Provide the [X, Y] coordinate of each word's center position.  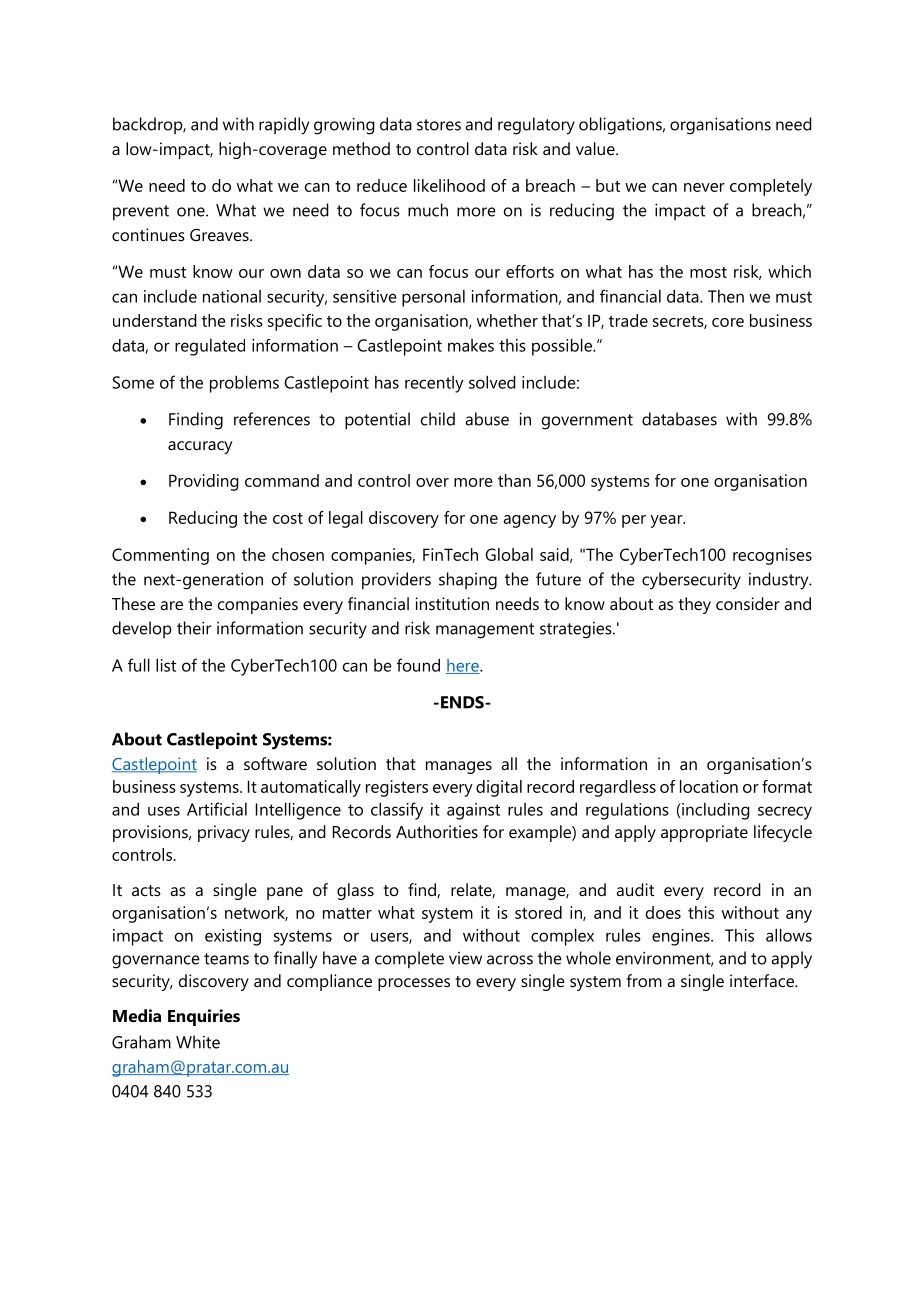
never [704, 187]
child [438, 419]
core [728, 322]
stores [439, 125]
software [275, 763]
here [463, 666]
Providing [204, 482]
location [709, 786]
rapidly [284, 126]
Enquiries [204, 1017]
